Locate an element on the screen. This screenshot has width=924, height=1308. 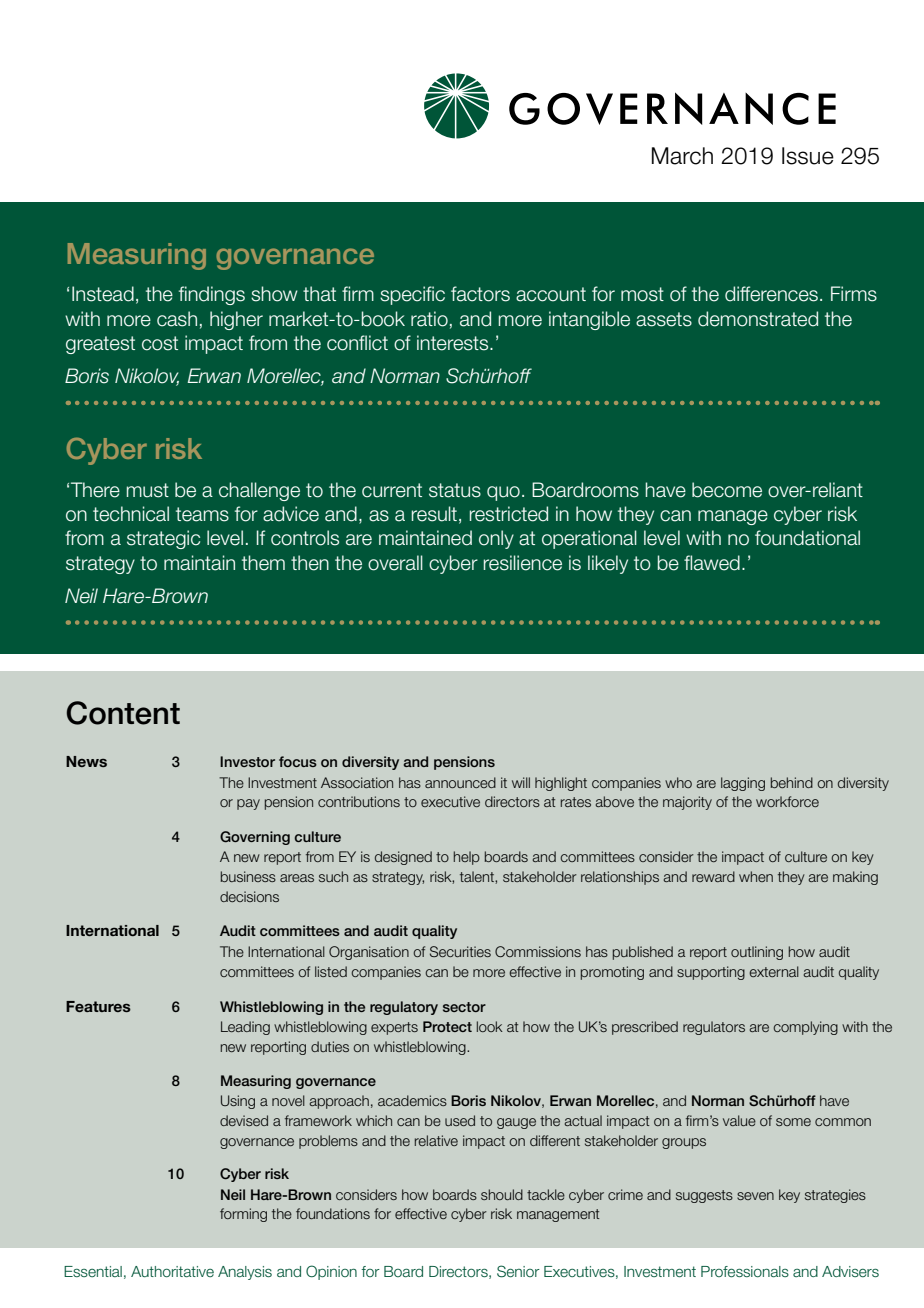
factors is located at coordinates (480, 294).
